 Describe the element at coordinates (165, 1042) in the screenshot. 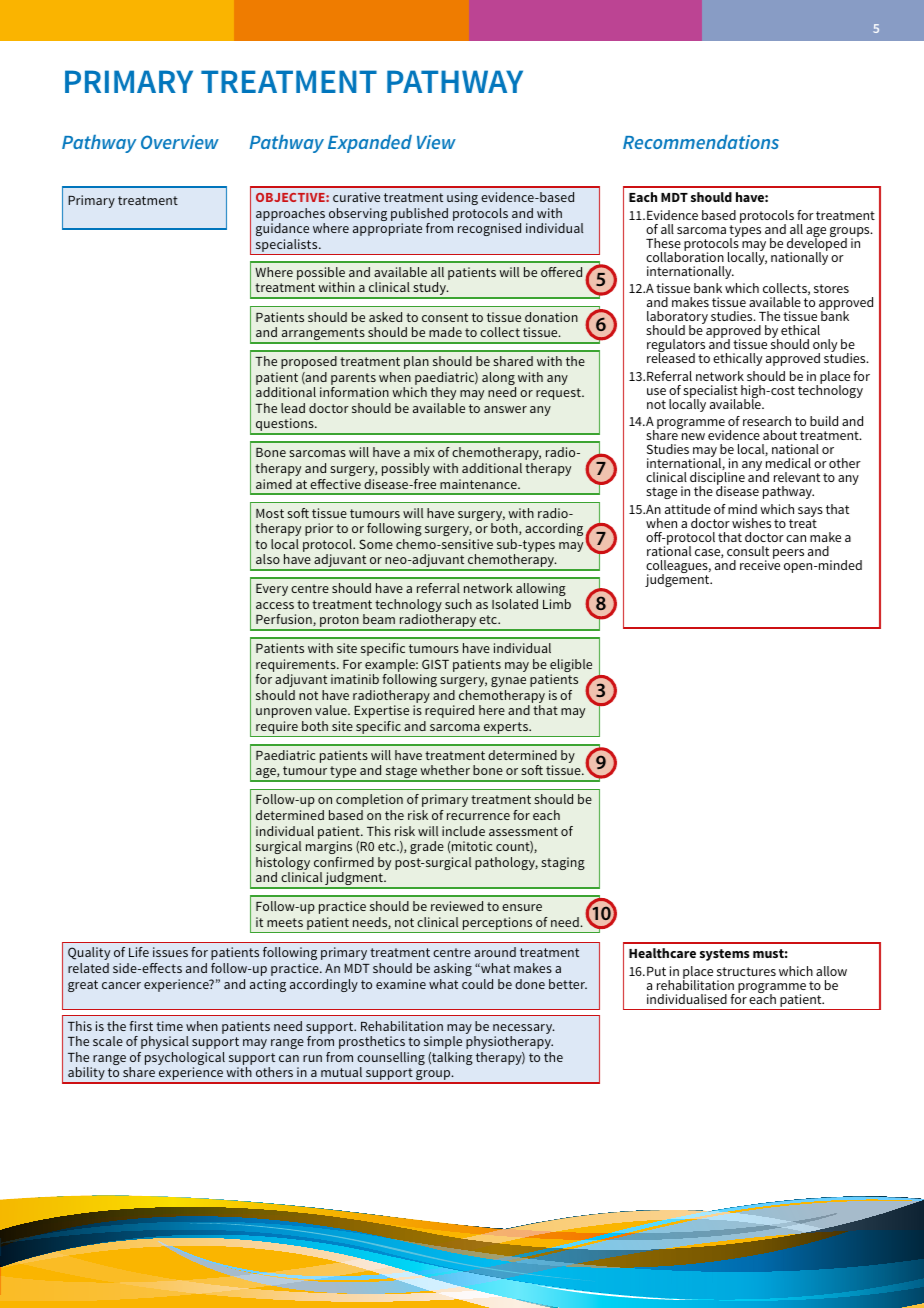

I see `physical` at that location.
